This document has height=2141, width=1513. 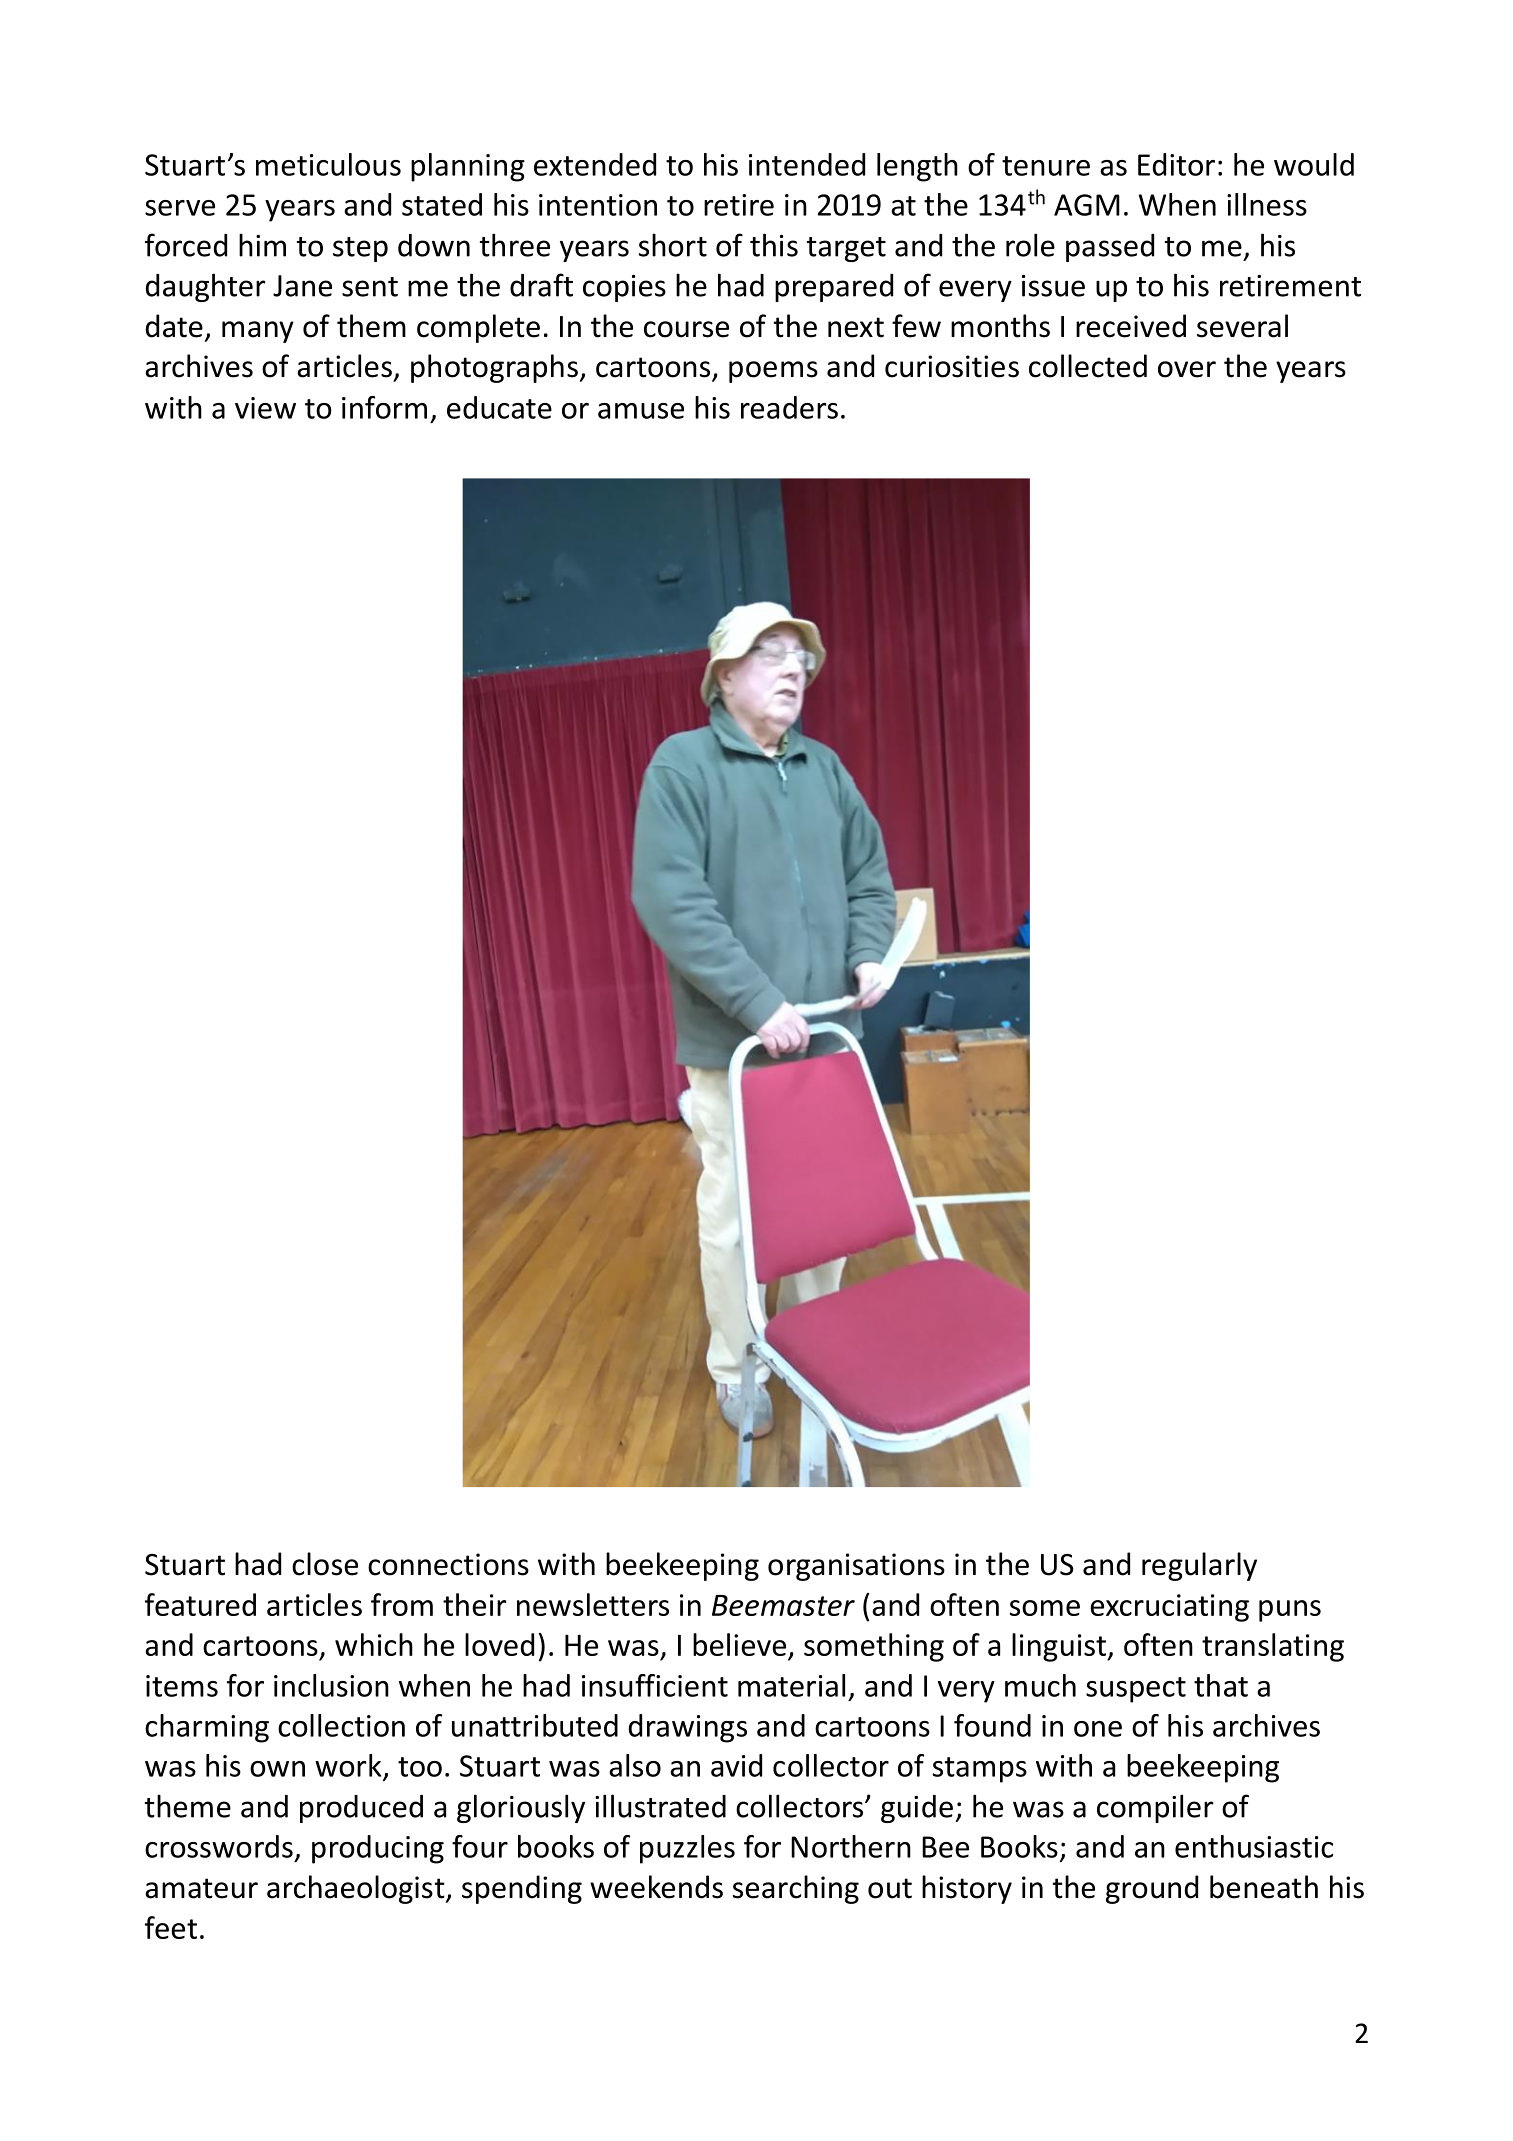 What do you see at coordinates (789, 407) in the document?
I see `readers` at bounding box center [789, 407].
